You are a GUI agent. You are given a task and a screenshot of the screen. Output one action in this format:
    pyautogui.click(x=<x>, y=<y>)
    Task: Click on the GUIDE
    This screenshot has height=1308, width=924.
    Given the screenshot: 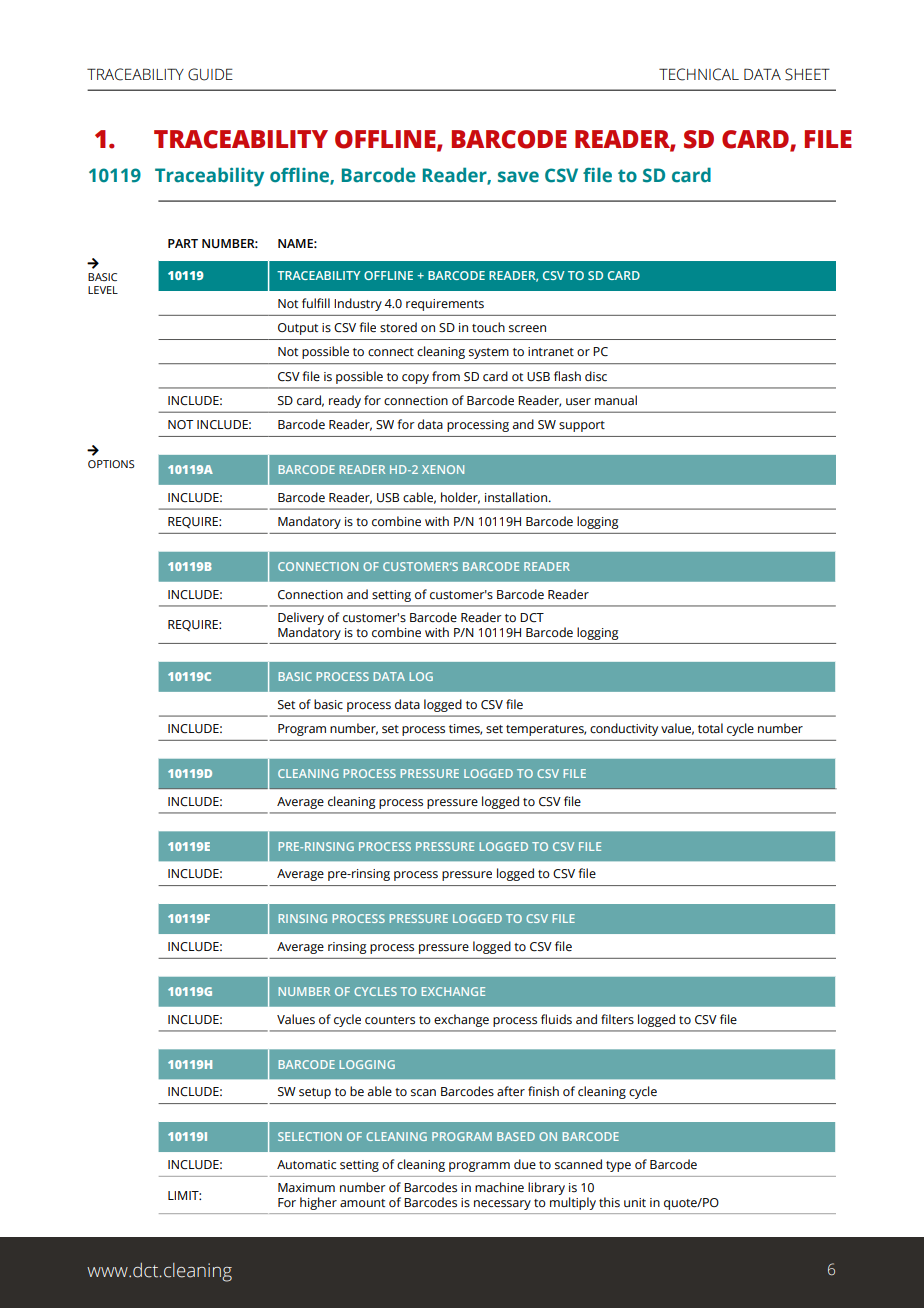 What is the action you would take?
    pyautogui.click(x=210, y=74)
